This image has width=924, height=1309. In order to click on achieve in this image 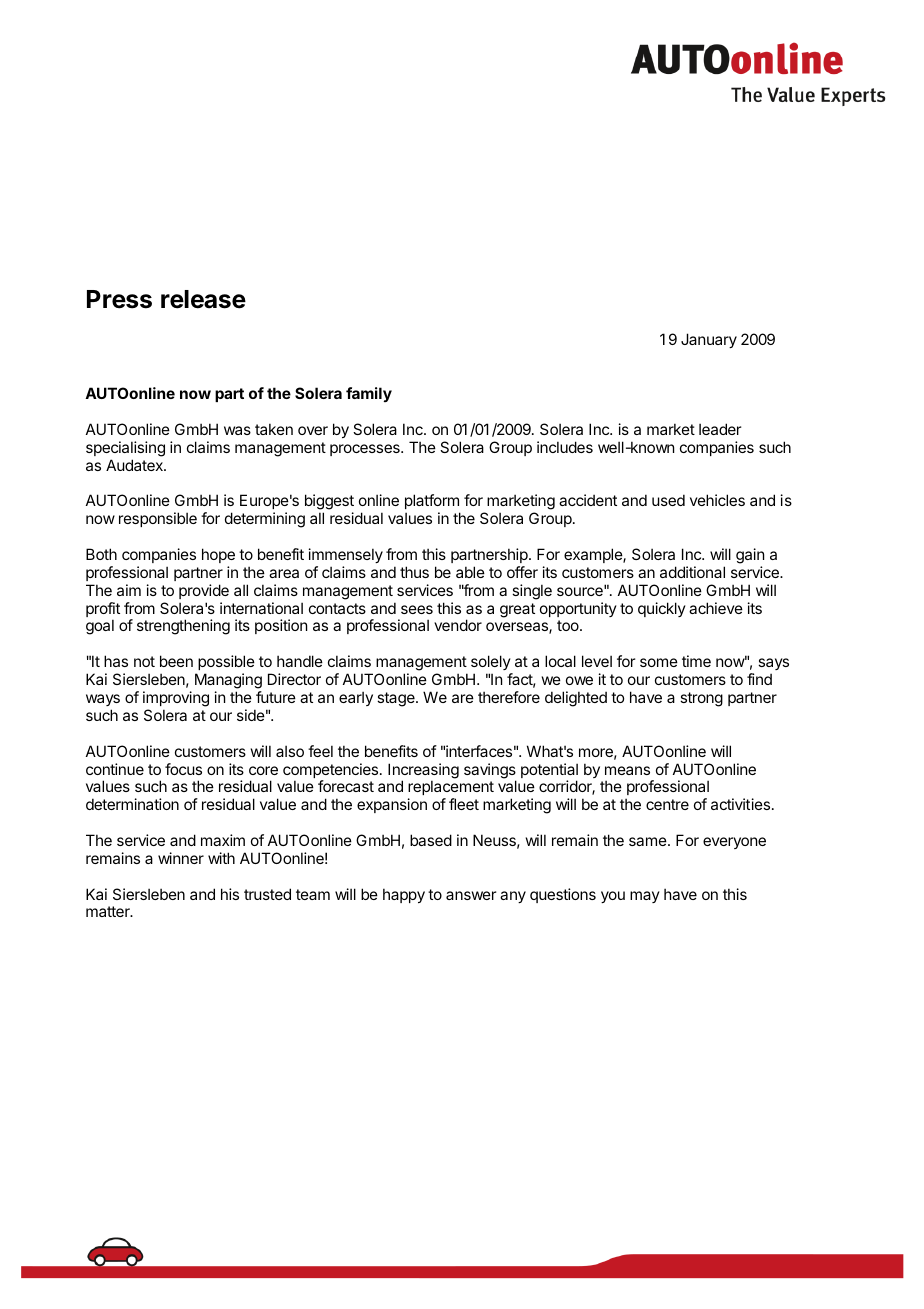, I will do `click(716, 608)`.
